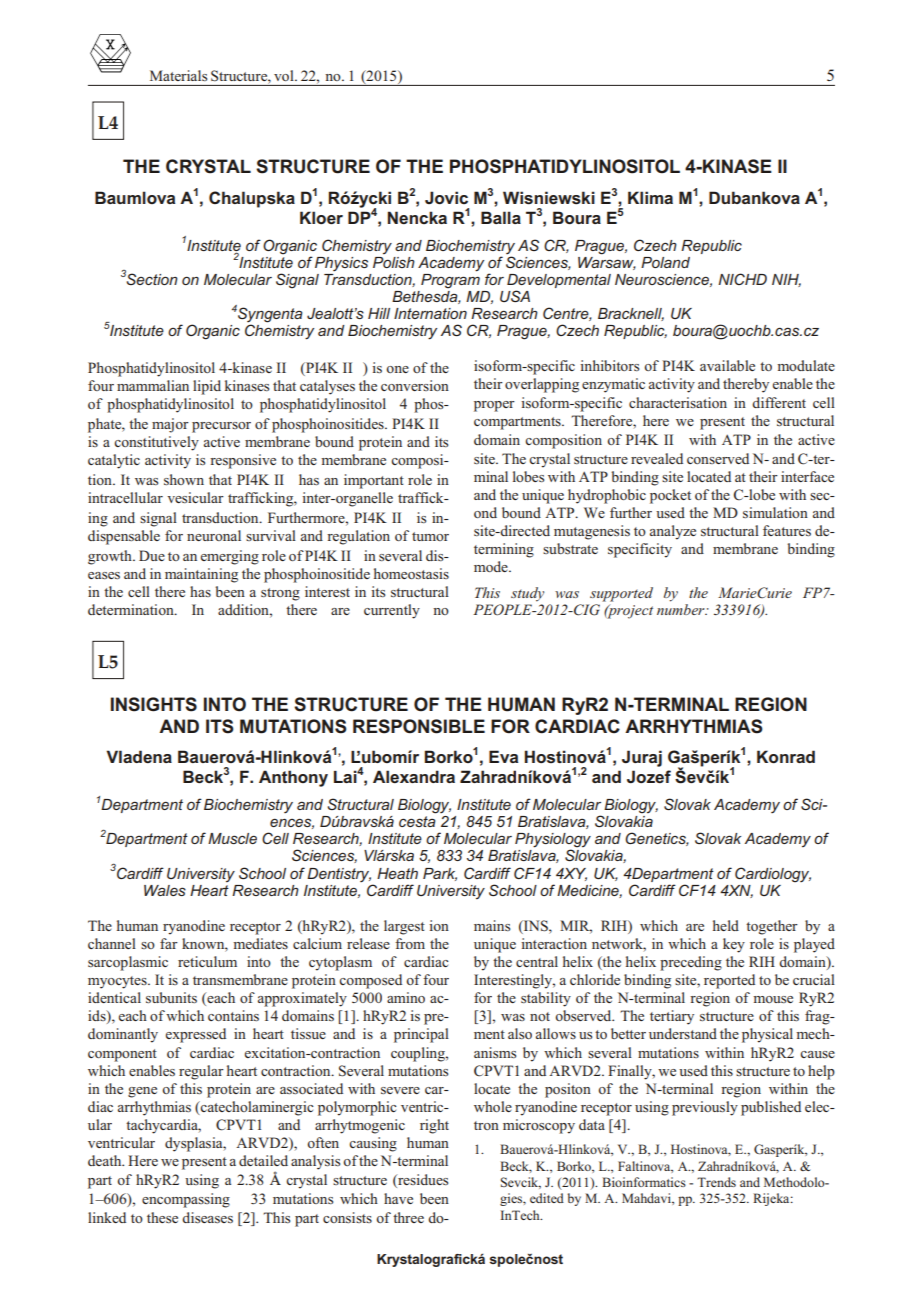 This page has width=924, height=1307. Describe the element at coordinates (675, 262) in the page. I see `land` at that location.
